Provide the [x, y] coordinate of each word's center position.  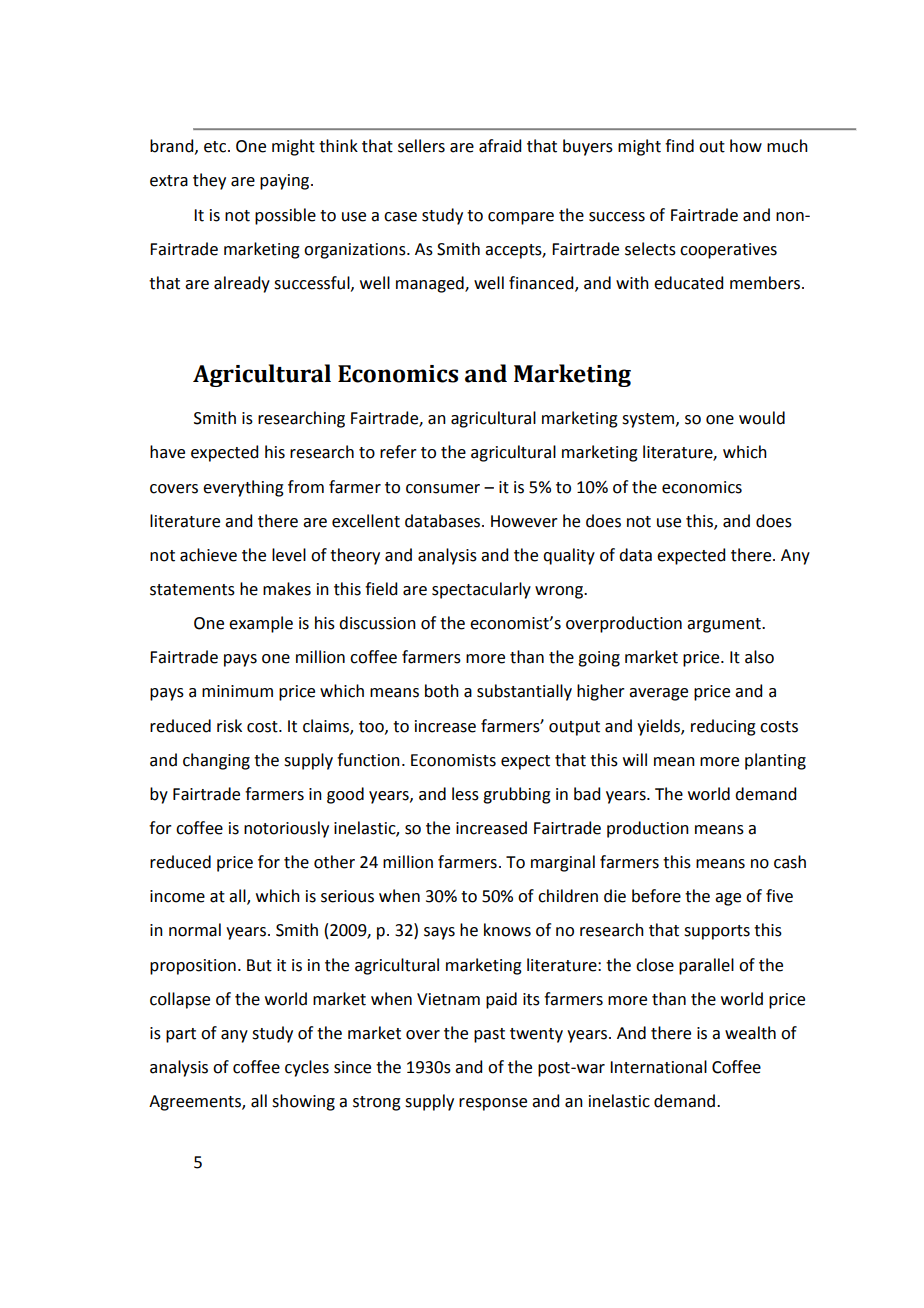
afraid [500, 146]
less [465, 794]
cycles [307, 1068]
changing [216, 761]
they [209, 181]
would [762, 418]
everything [243, 488]
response [493, 1104]
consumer [443, 489]
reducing [723, 727]
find [679, 146]
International [658, 1067]
